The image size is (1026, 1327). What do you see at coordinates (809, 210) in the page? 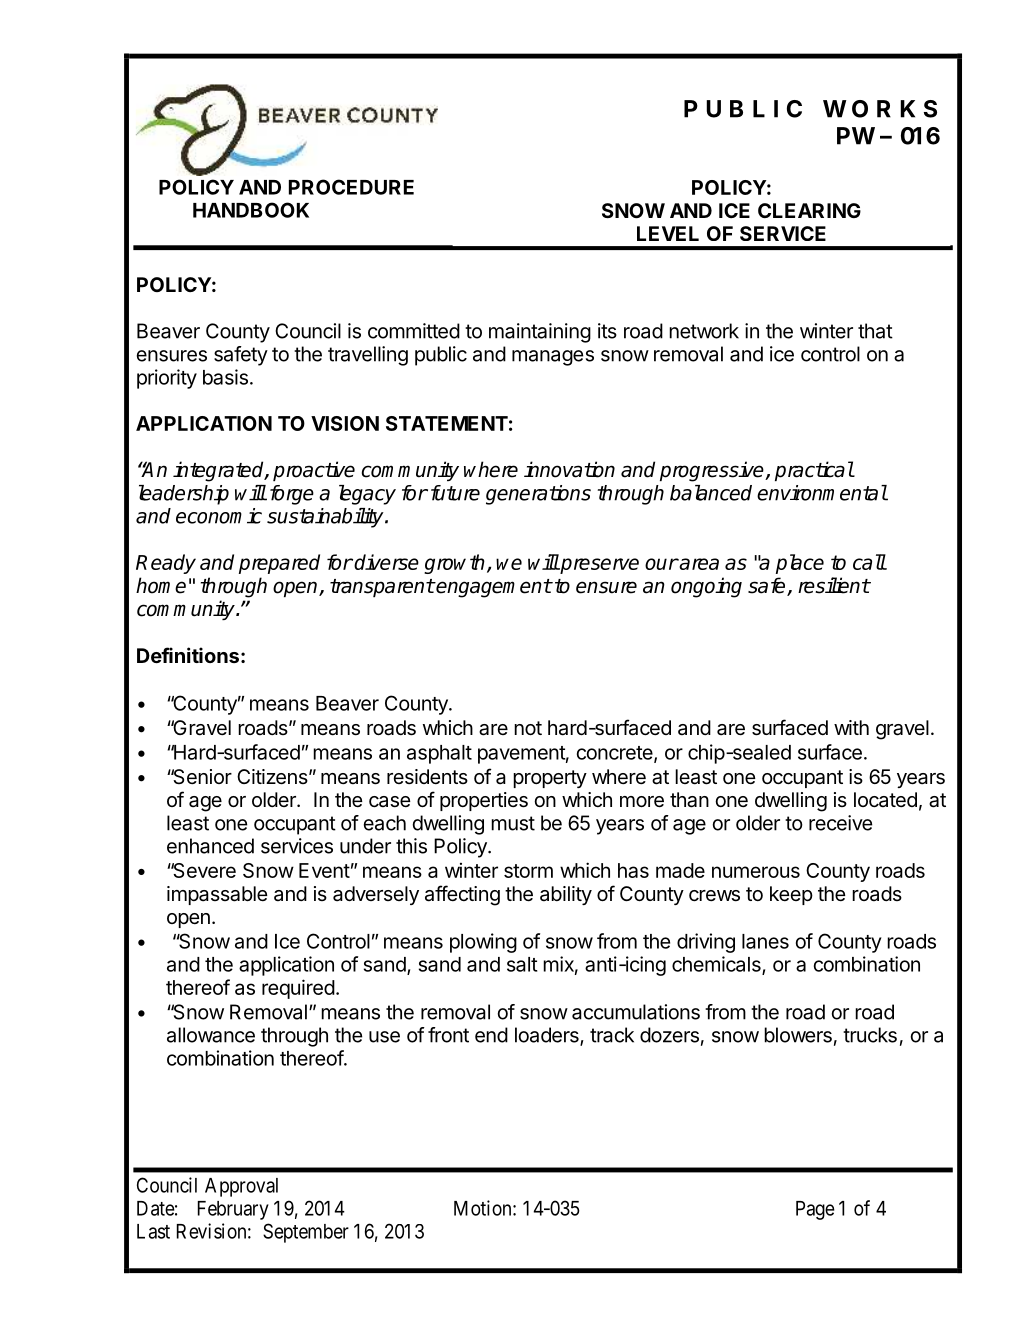
I see `CLEARING` at bounding box center [809, 210].
